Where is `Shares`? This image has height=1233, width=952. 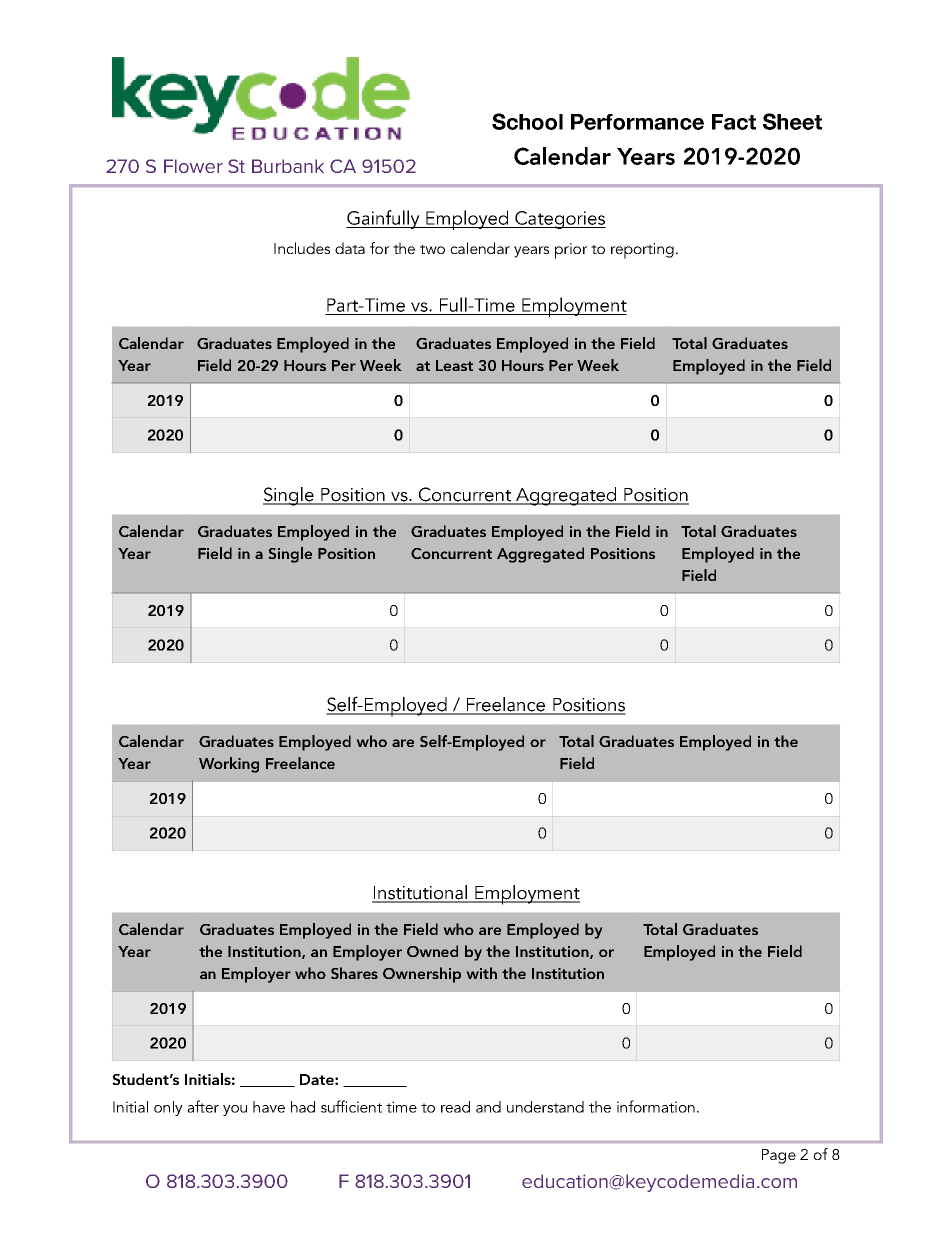 Shares is located at coordinates (354, 973).
